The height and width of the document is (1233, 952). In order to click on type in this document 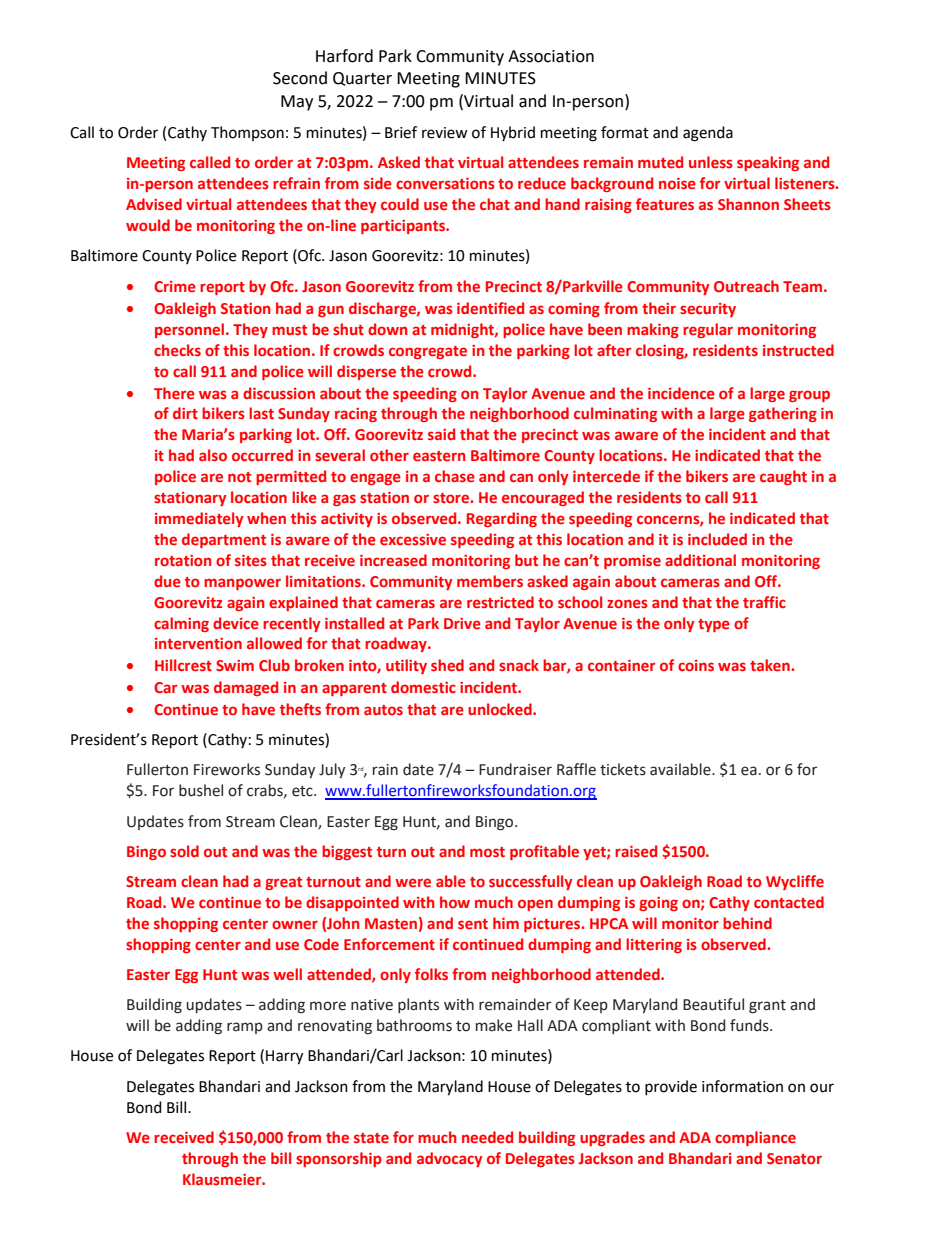, I will do `click(714, 625)`.
